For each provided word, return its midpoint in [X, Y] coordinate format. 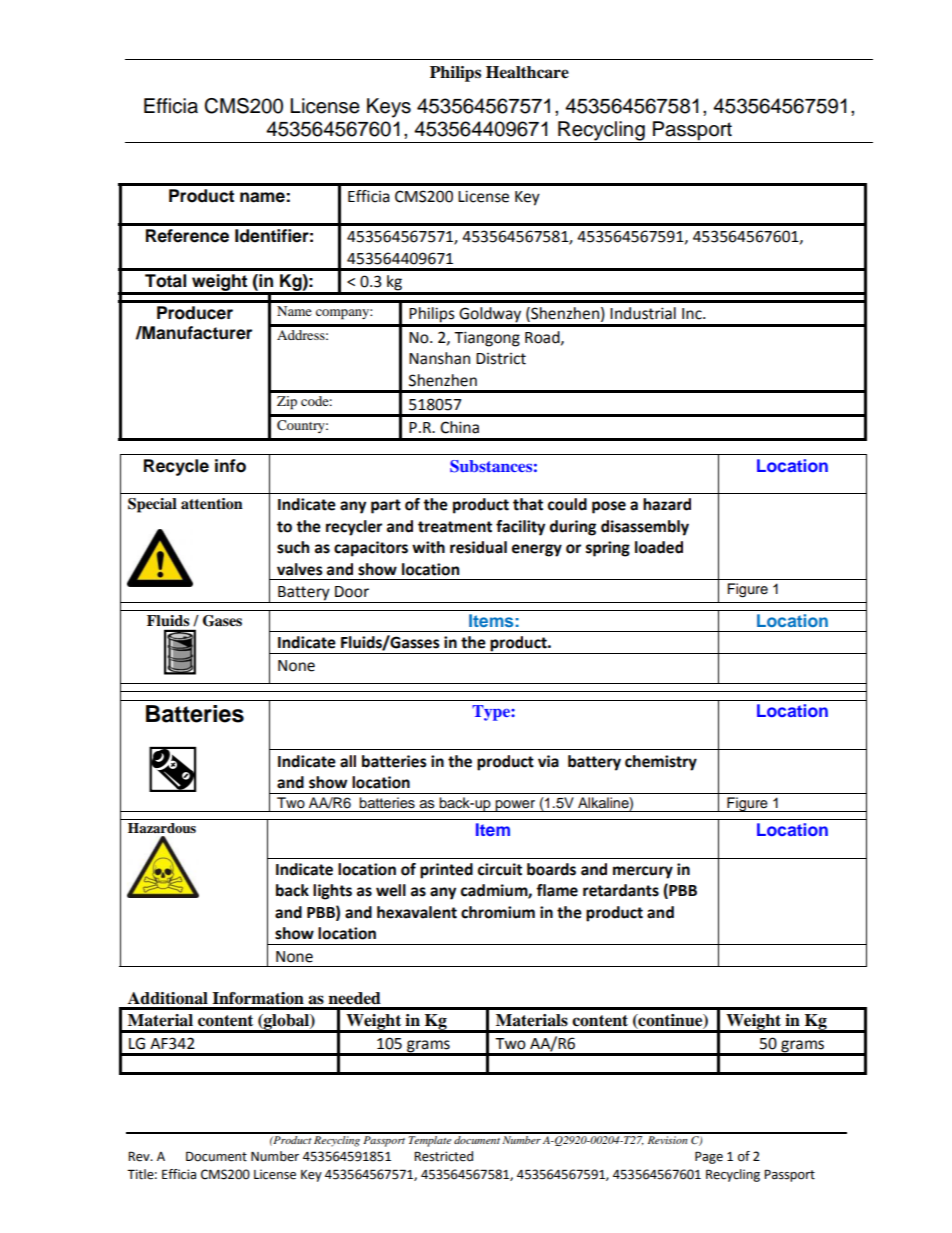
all [348, 761]
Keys [389, 108]
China [459, 427]
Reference [187, 236]
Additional [168, 998]
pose [609, 507]
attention [212, 504]
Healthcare [527, 72]
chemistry [661, 763]
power [515, 806]
